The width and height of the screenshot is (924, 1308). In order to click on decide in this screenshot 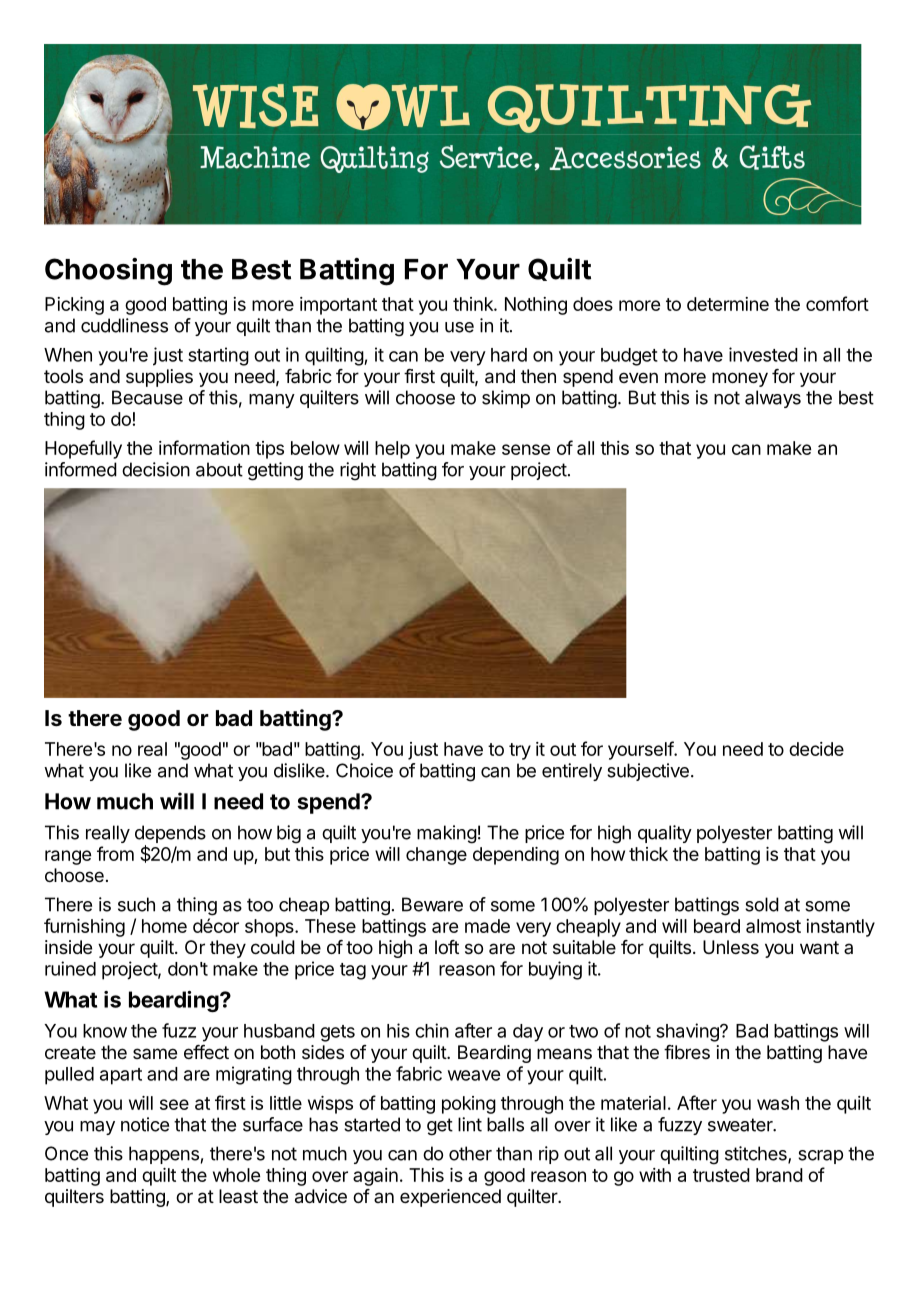, I will do `click(816, 749)`.
